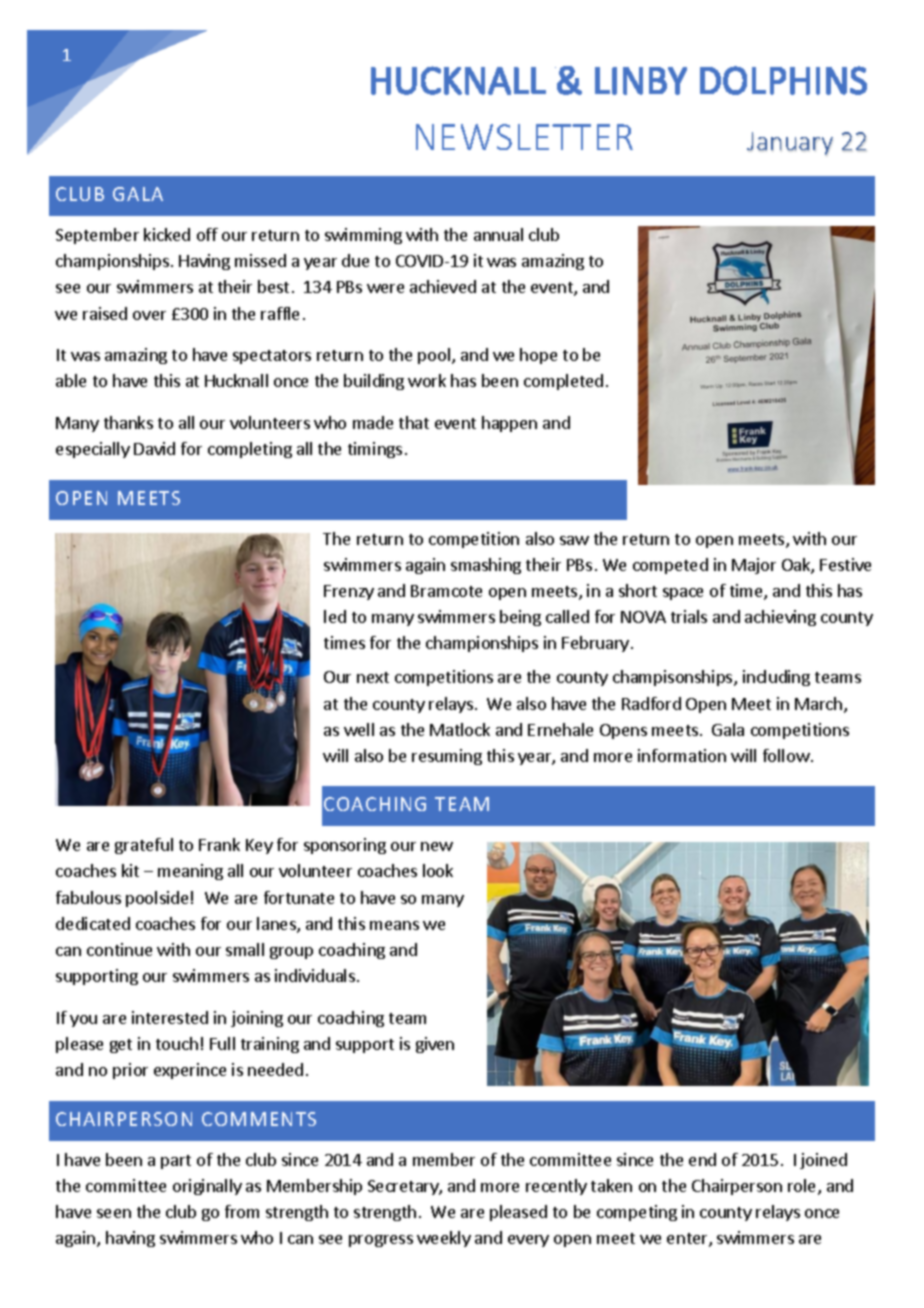 This image has width=924, height=1308. What do you see at coordinates (790, 143) in the image?
I see `January` at bounding box center [790, 143].
